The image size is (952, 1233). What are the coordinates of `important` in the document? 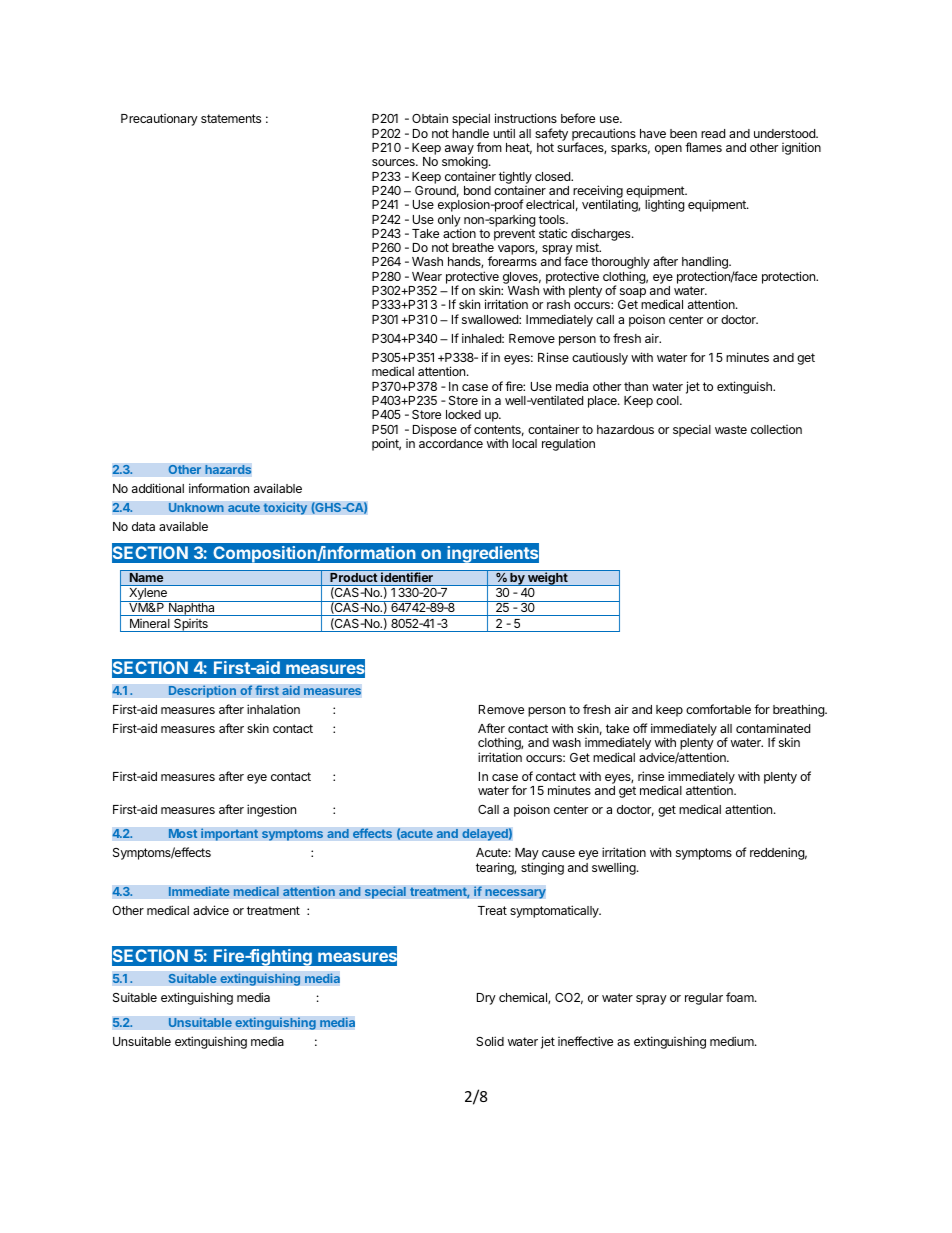 It's located at (229, 834).
